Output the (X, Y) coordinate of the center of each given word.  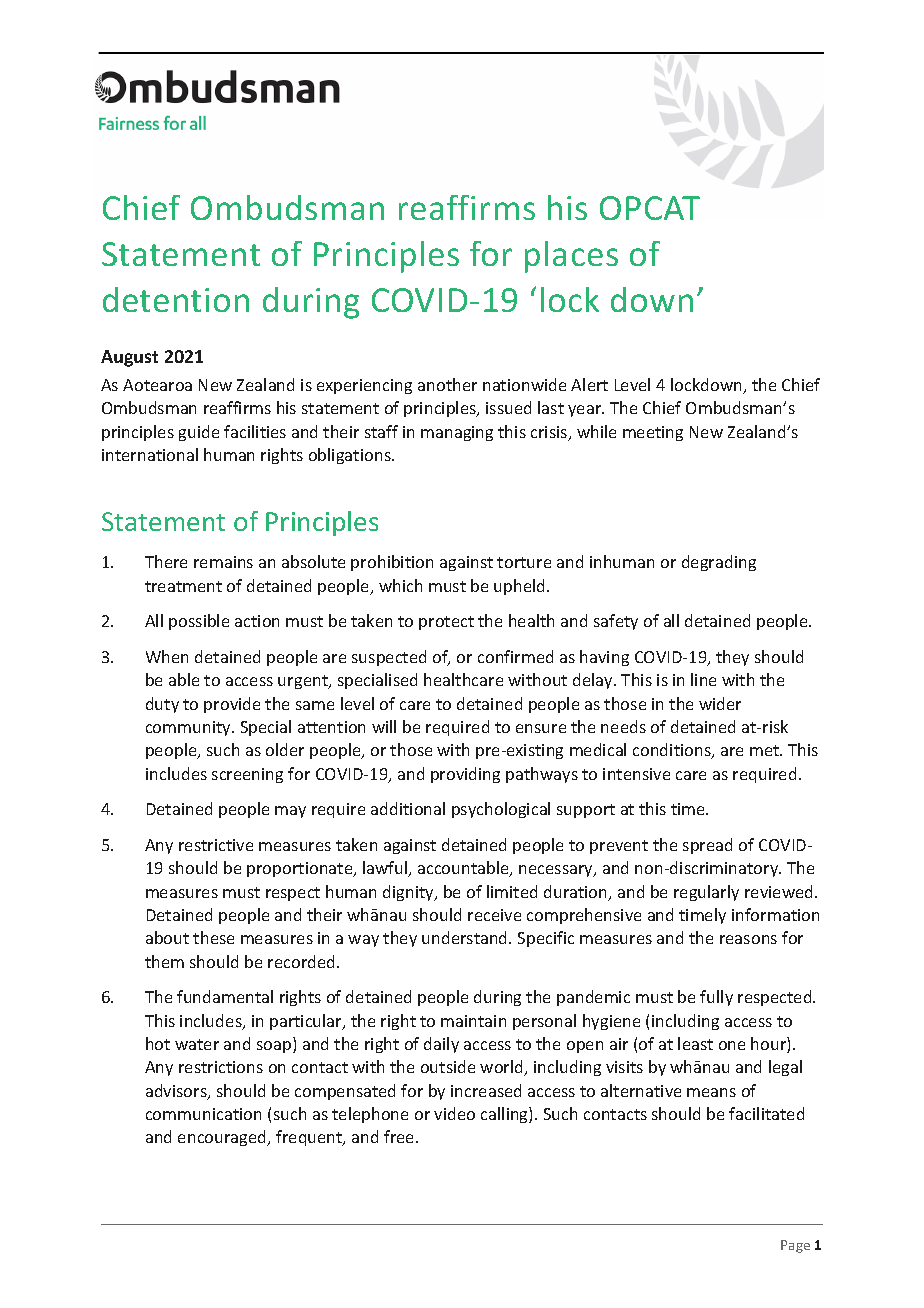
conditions (673, 751)
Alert (589, 384)
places (571, 257)
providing (465, 775)
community (189, 728)
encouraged (223, 1138)
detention (176, 299)
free (400, 1136)
